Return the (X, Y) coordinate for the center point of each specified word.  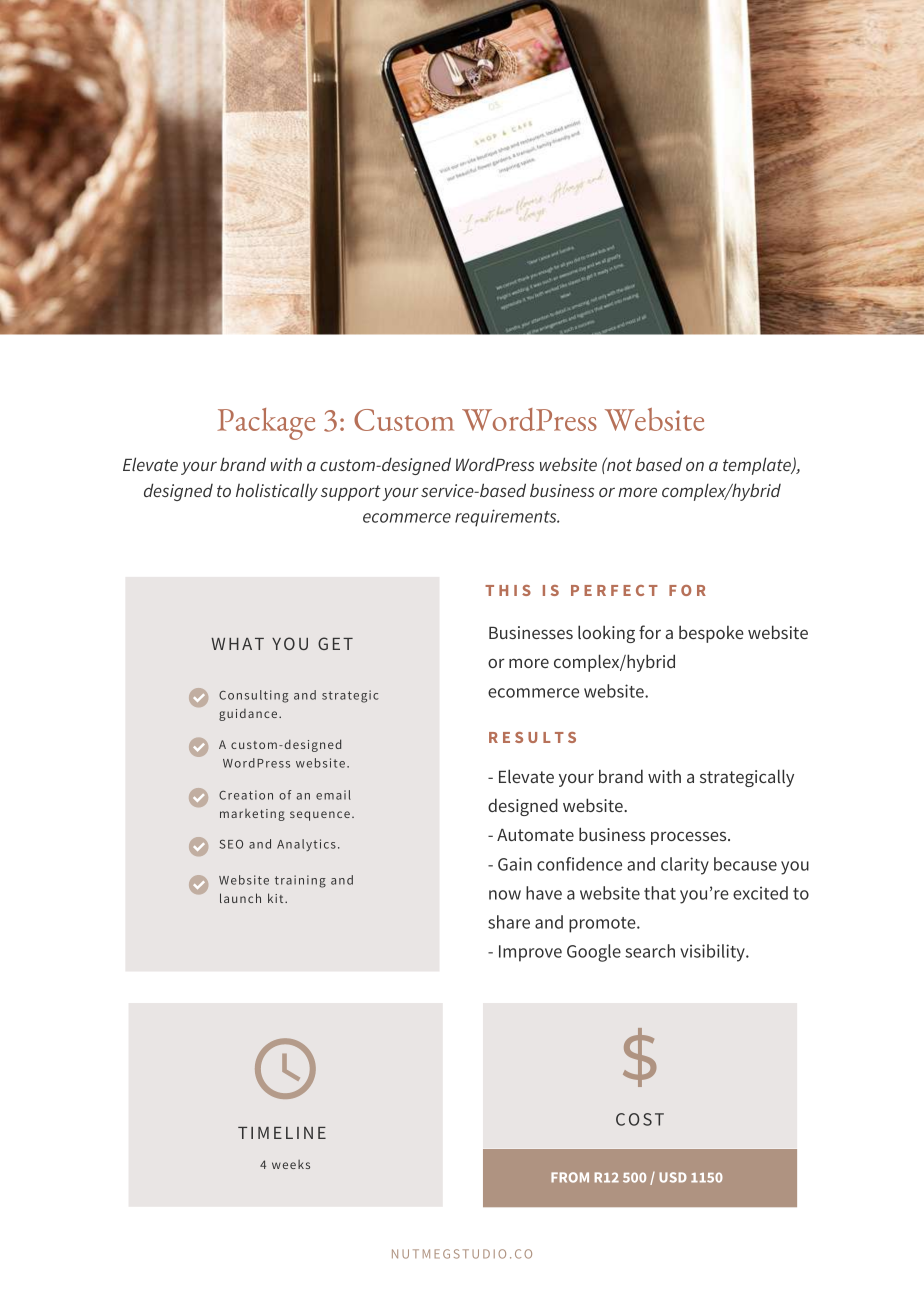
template (758, 466)
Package (266, 424)
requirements (507, 518)
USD (673, 1177)
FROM (570, 1177)
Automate (535, 835)
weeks (291, 1164)
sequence (320, 816)
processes (690, 838)
